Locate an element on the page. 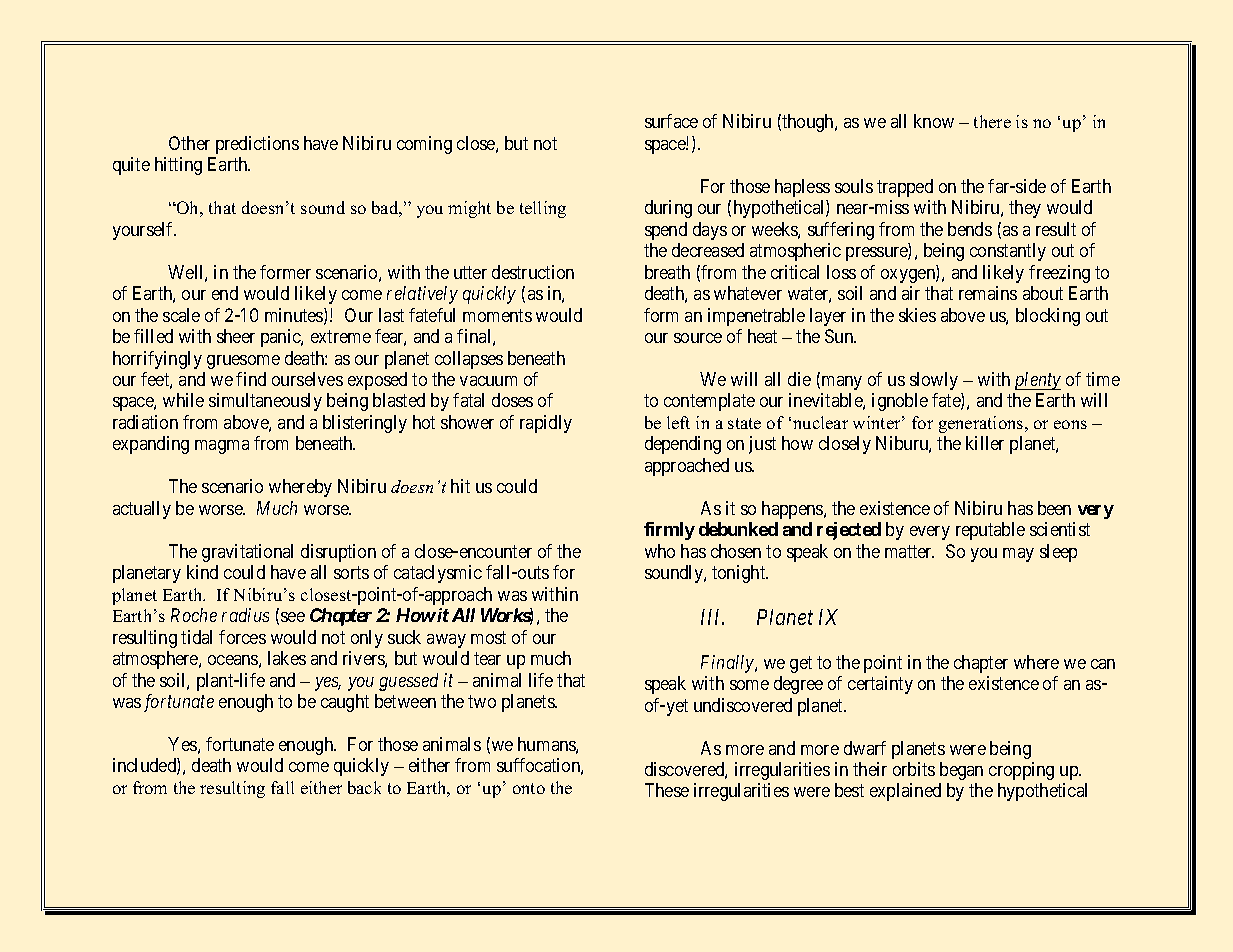 The image size is (1233, 952). These is located at coordinates (667, 790).
